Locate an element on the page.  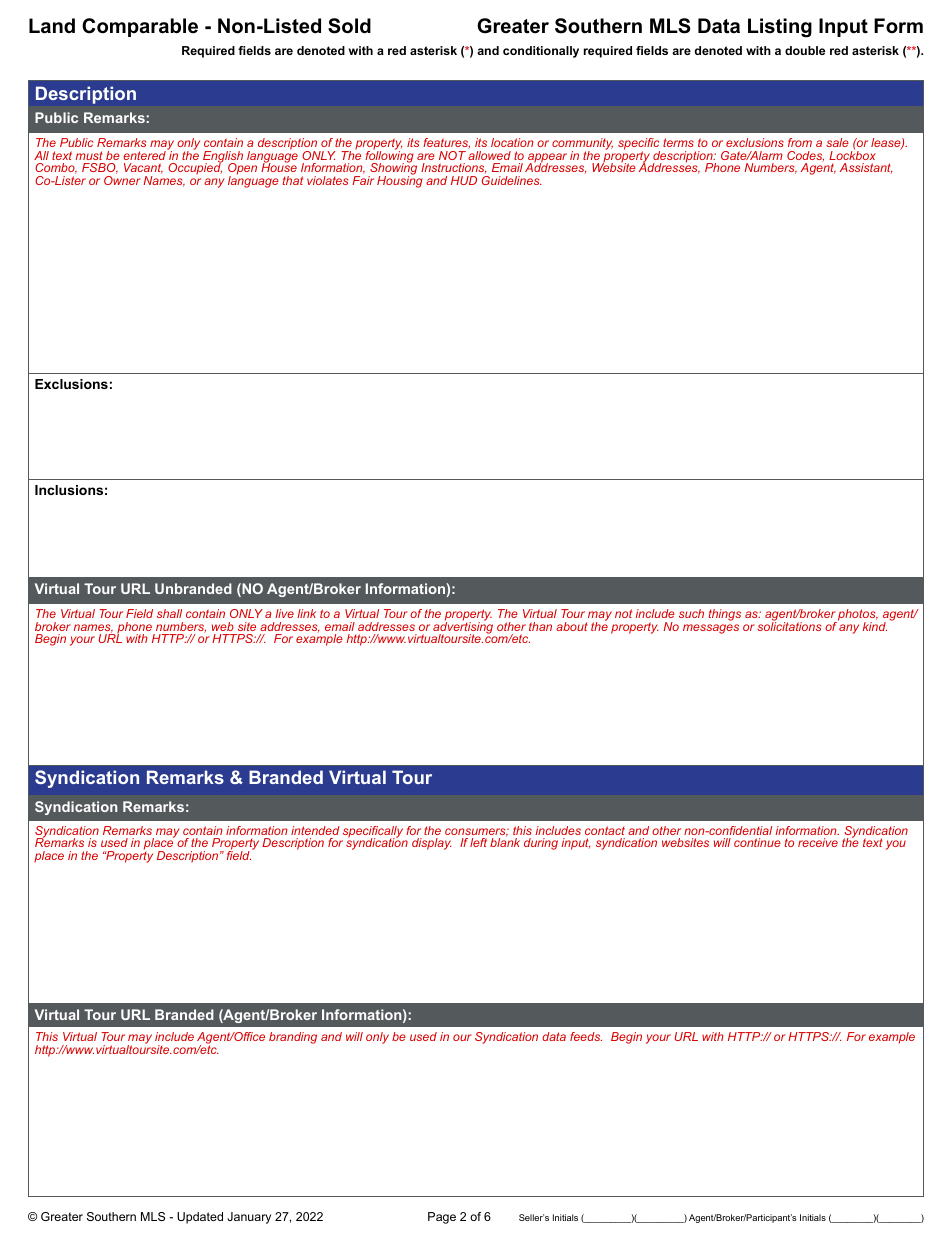
double is located at coordinates (805, 50).
